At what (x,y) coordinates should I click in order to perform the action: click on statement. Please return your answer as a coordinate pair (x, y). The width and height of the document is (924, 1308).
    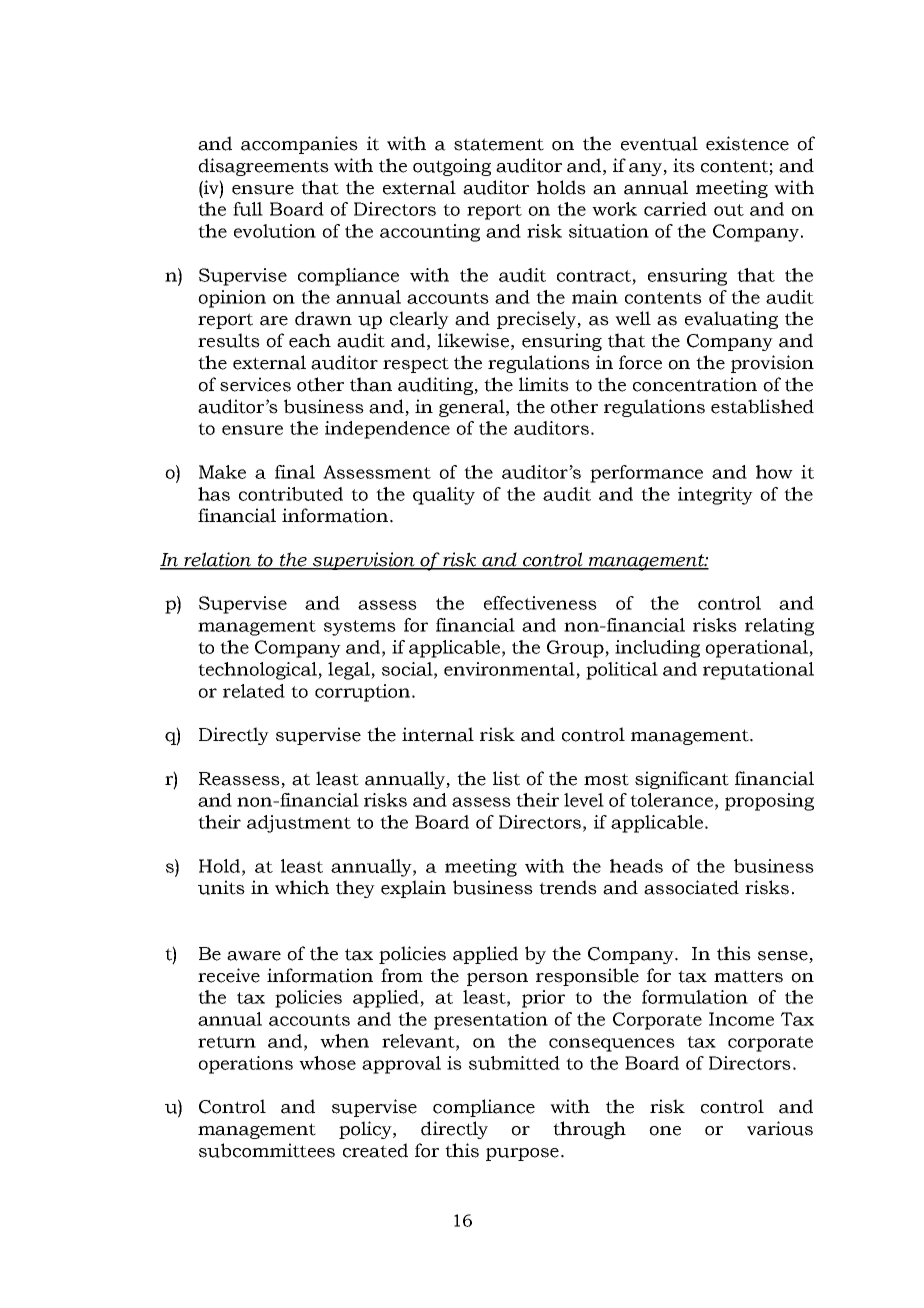
    Looking at the image, I should click on (499, 144).
